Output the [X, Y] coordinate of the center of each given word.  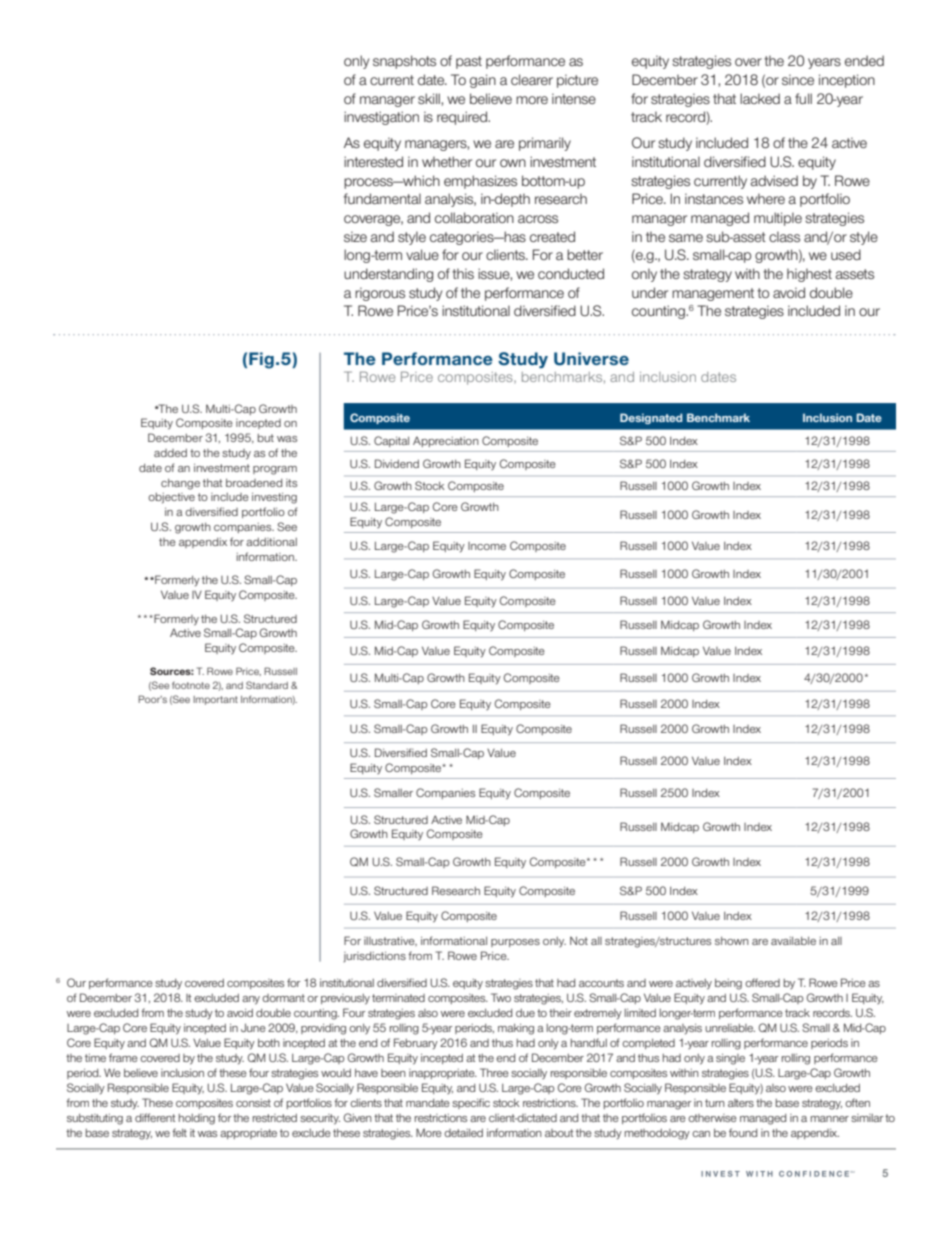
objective [171, 498]
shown [732, 941]
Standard [267, 685]
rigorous [380, 294]
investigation [381, 118]
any [251, 1000]
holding [197, 1119]
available [793, 941]
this [463, 273]
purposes [515, 943]
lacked [760, 98]
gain [483, 81]
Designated [651, 418]
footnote [191, 685]
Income [487, 546]
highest [809, 275]
